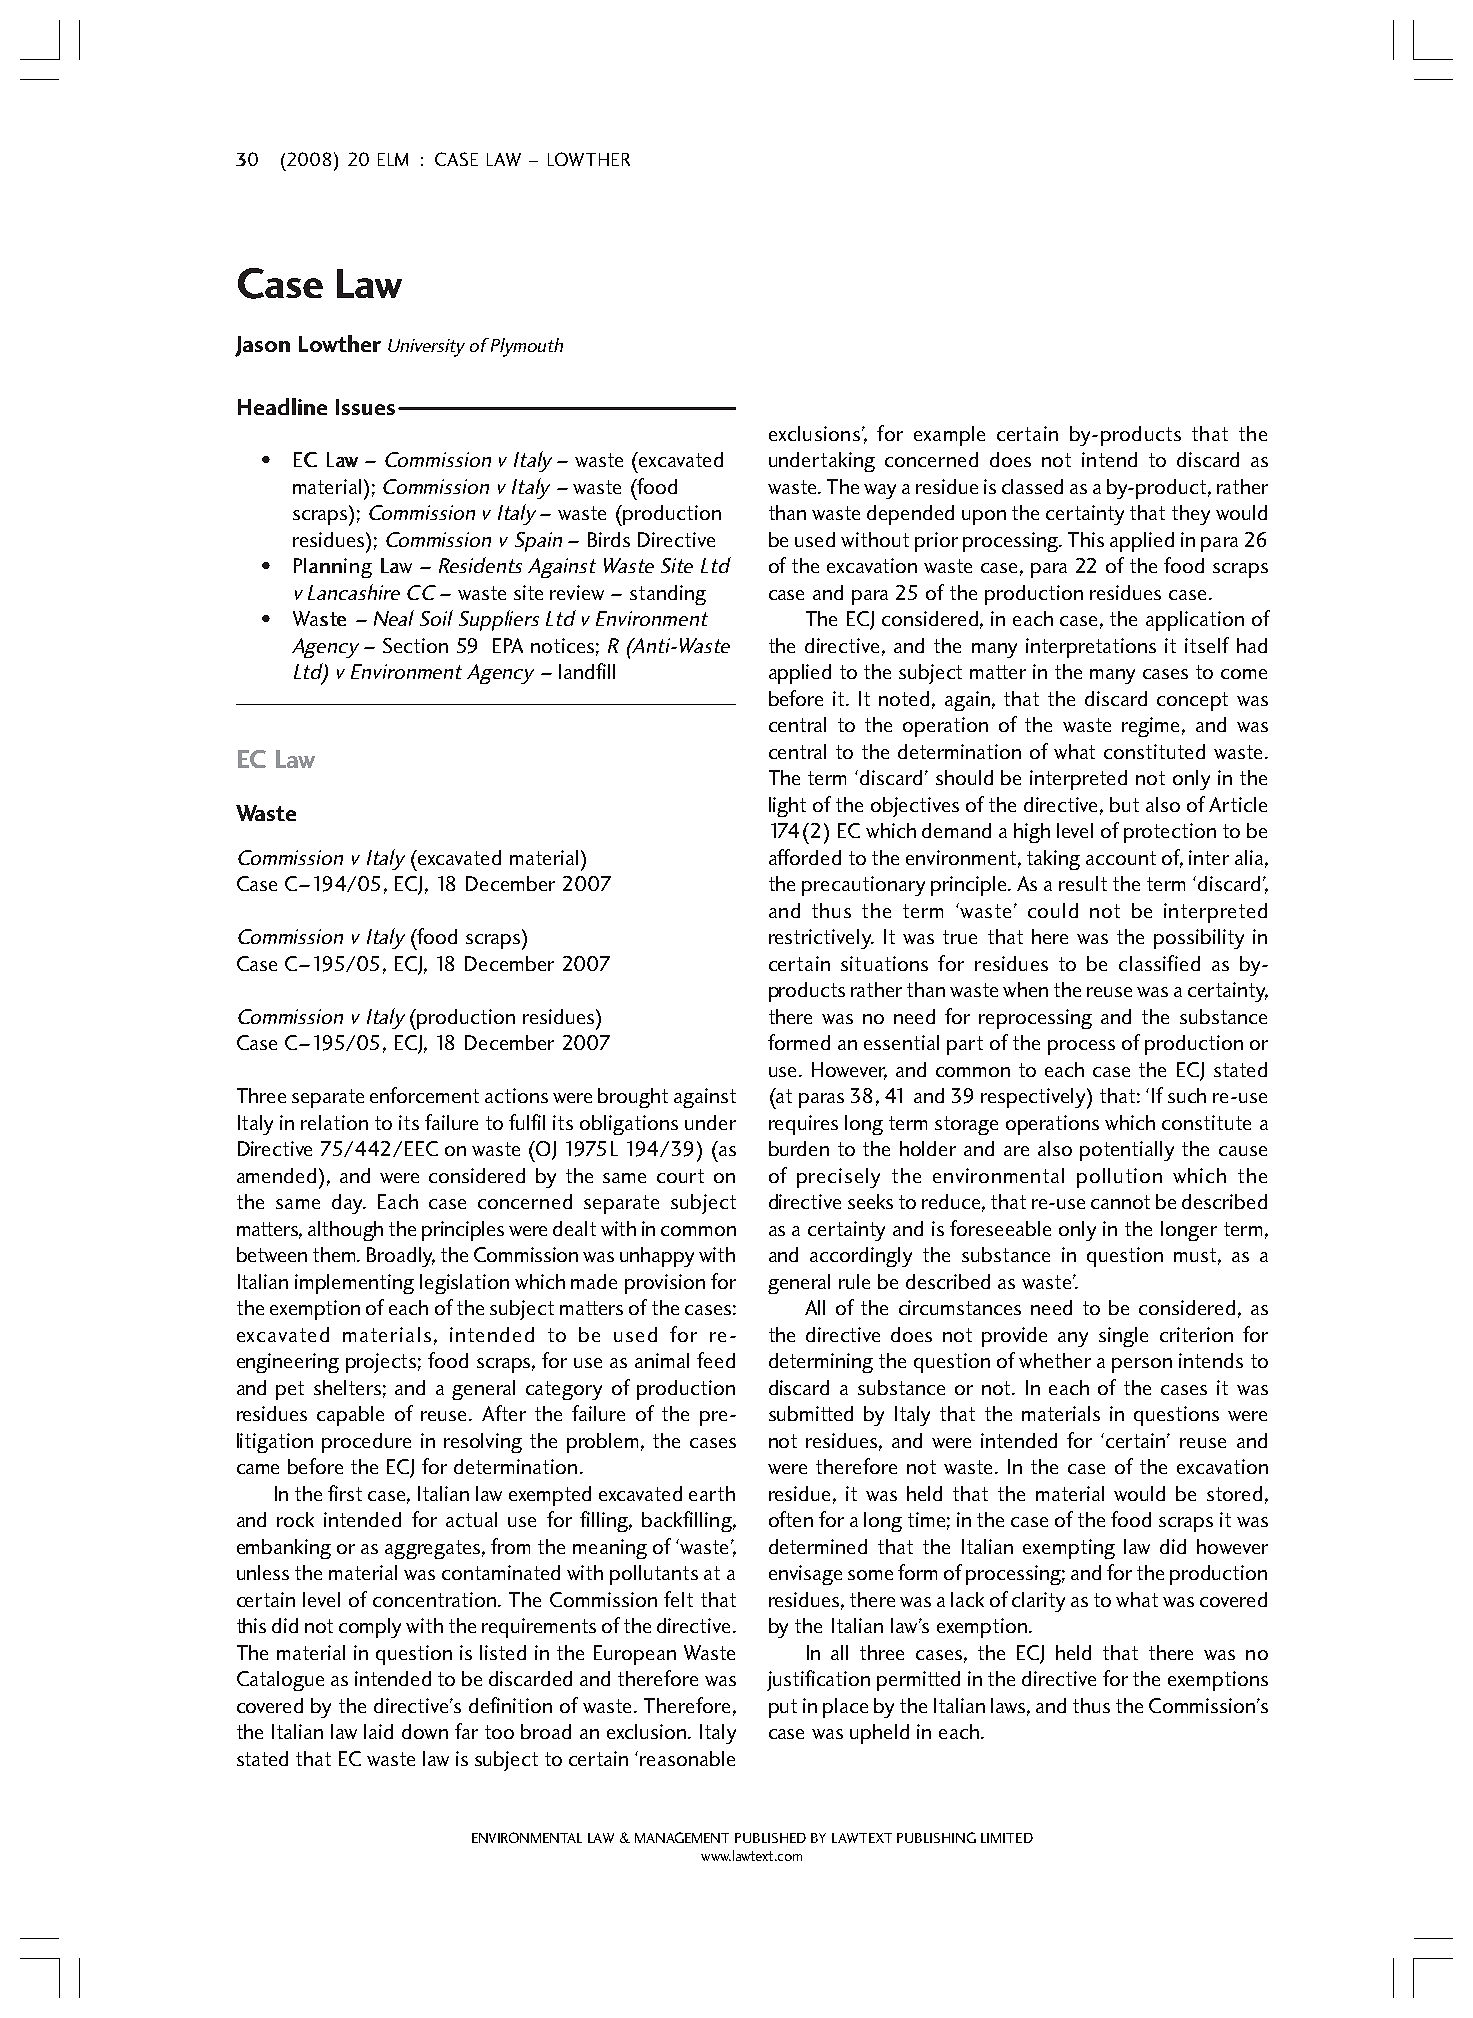 This image has height=2018, width=1473. What do you see at coordinates (1032, 486) in the image?
I see `classed` at bounding box center [1032, 486].
